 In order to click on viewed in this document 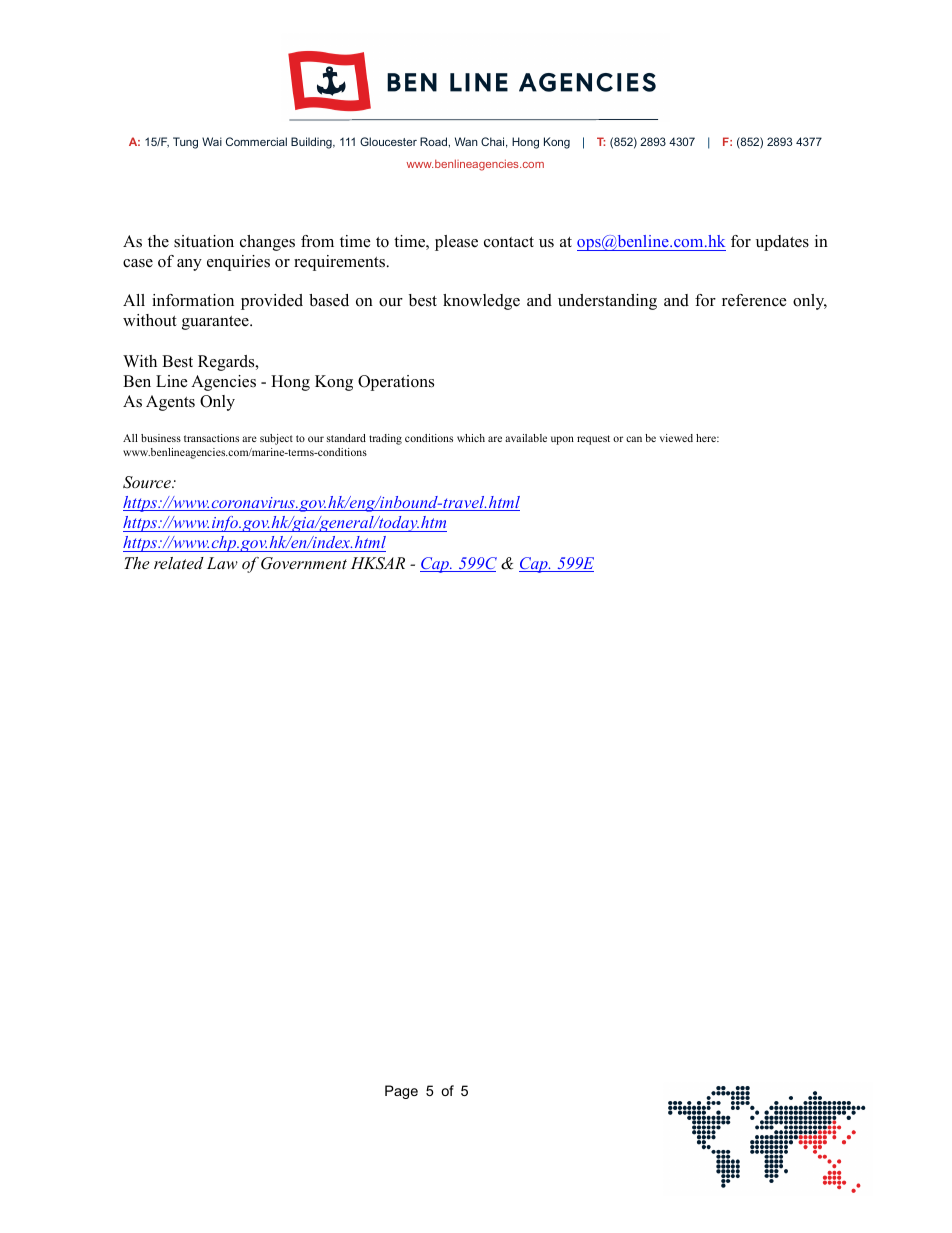, I will do `click(676, 438)`.
